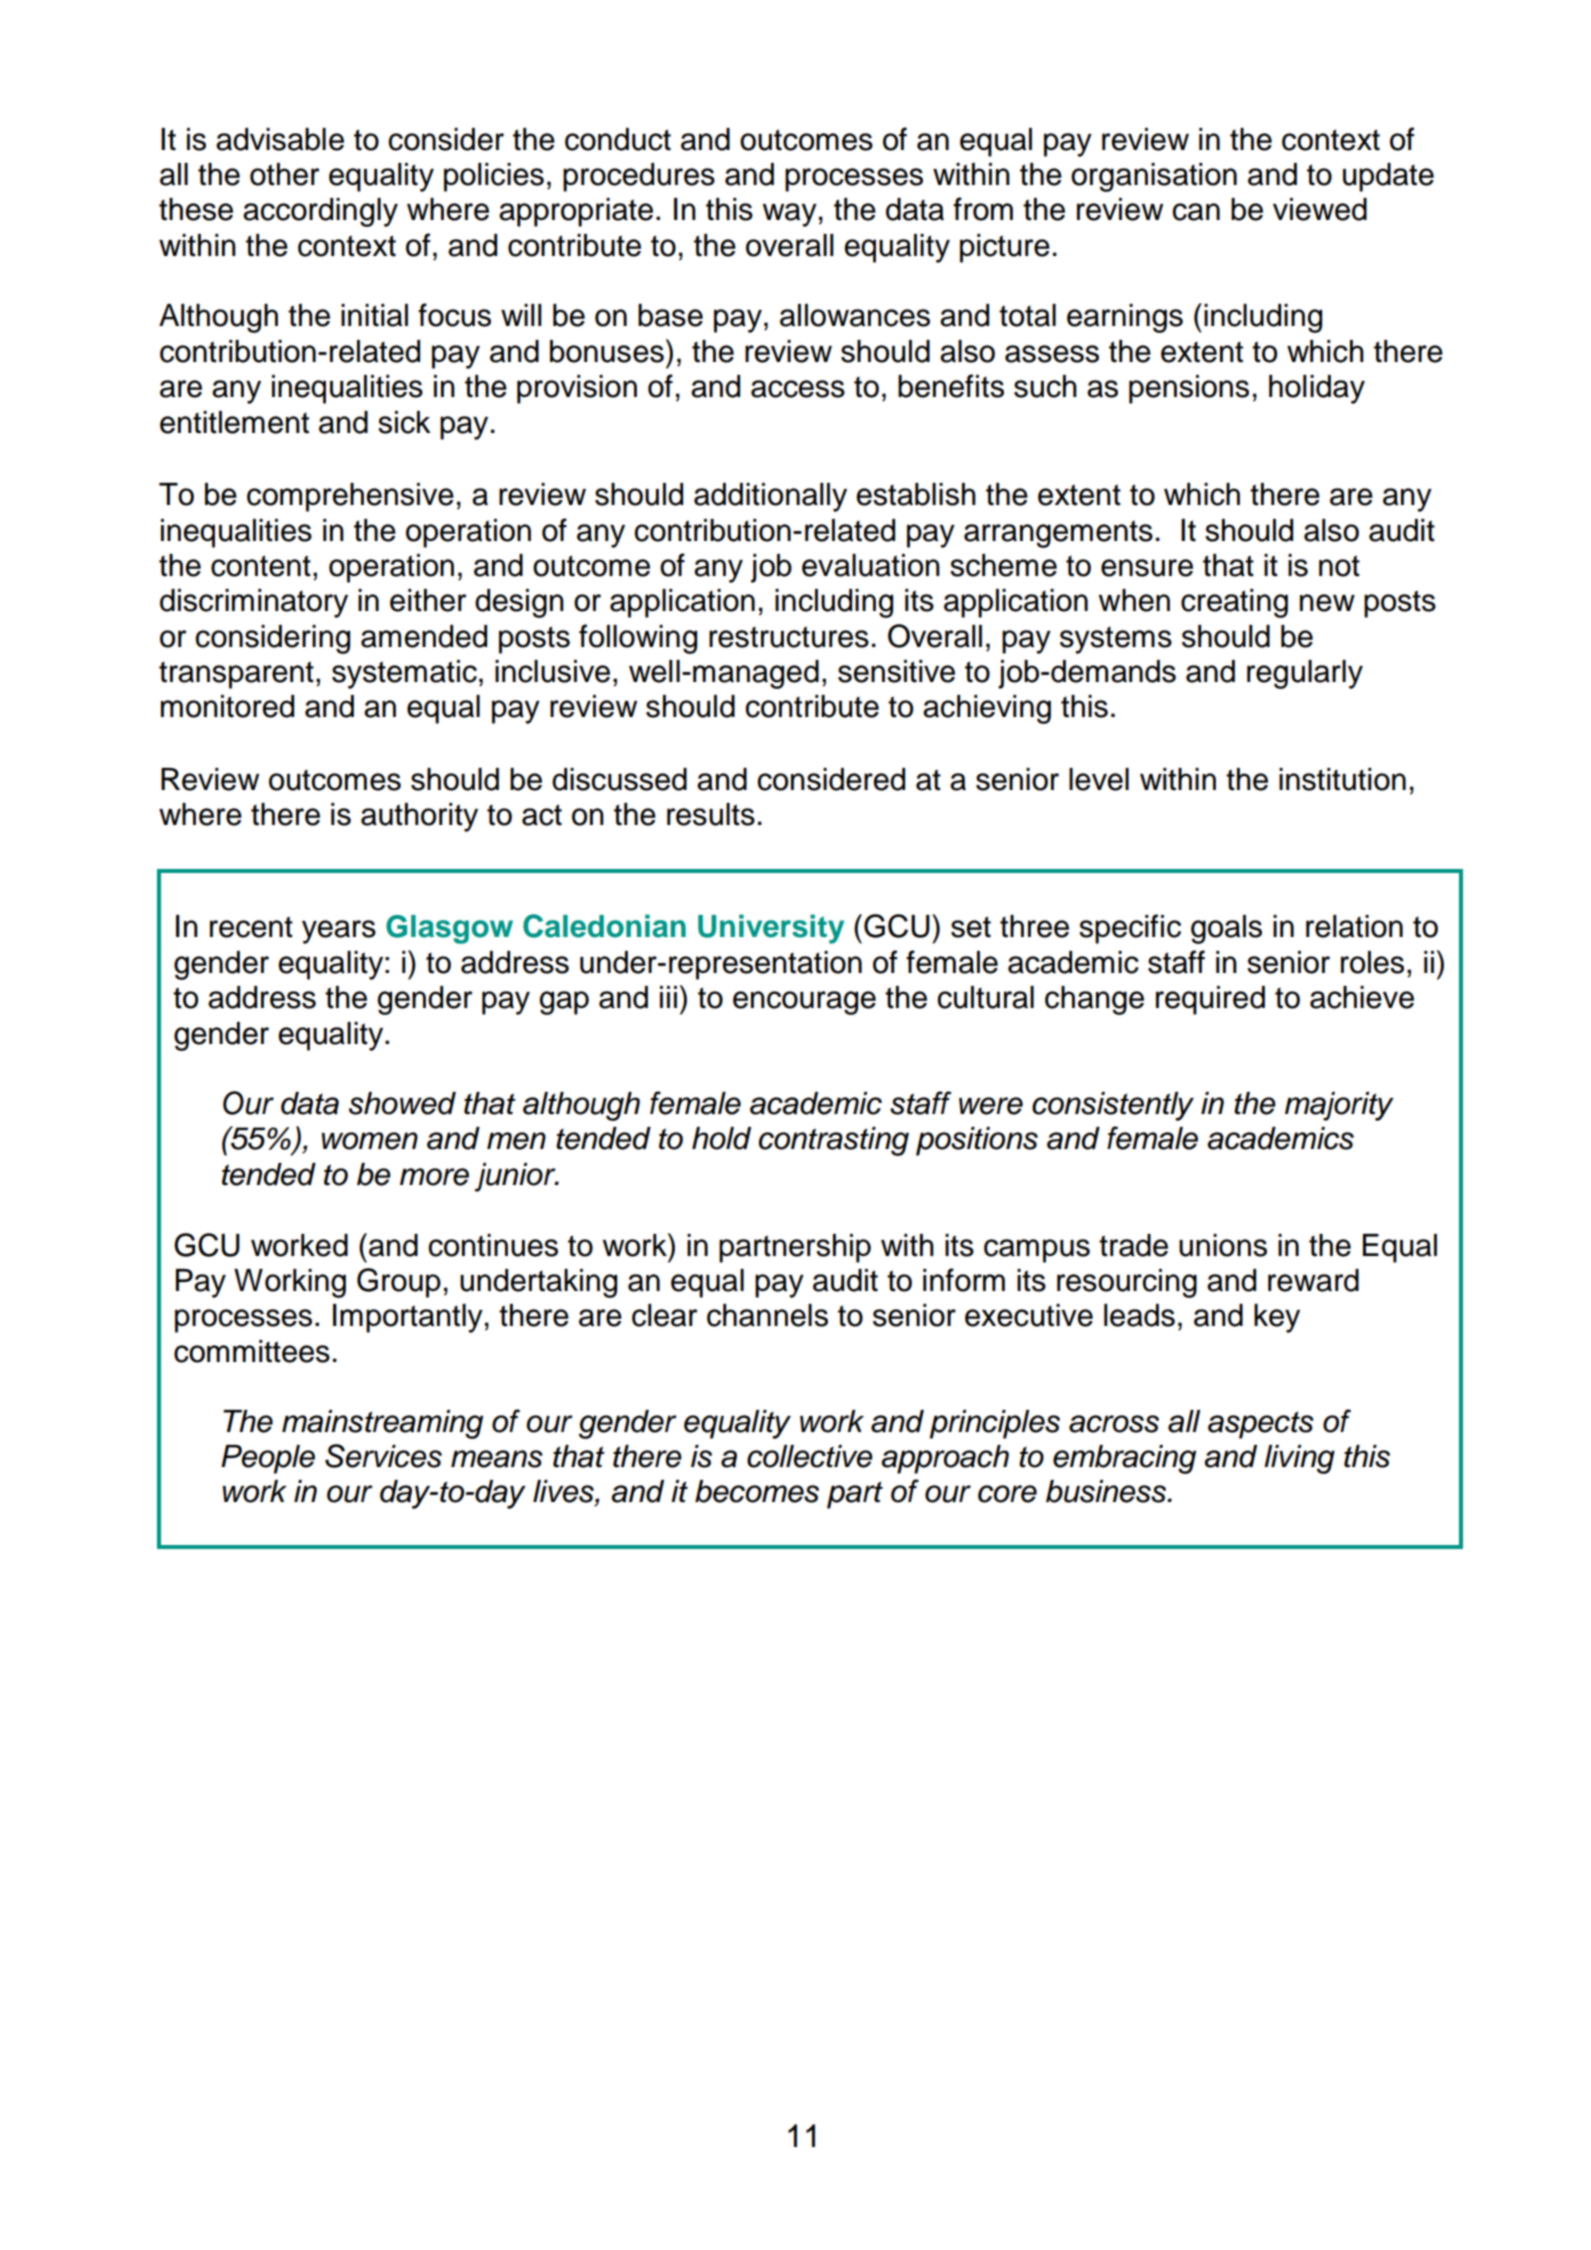 The image size is (1591, 2250). What do you see at coordinates (383, 1456) in the screenshot?
I see `Services` at bounding box center [383, 1456].
